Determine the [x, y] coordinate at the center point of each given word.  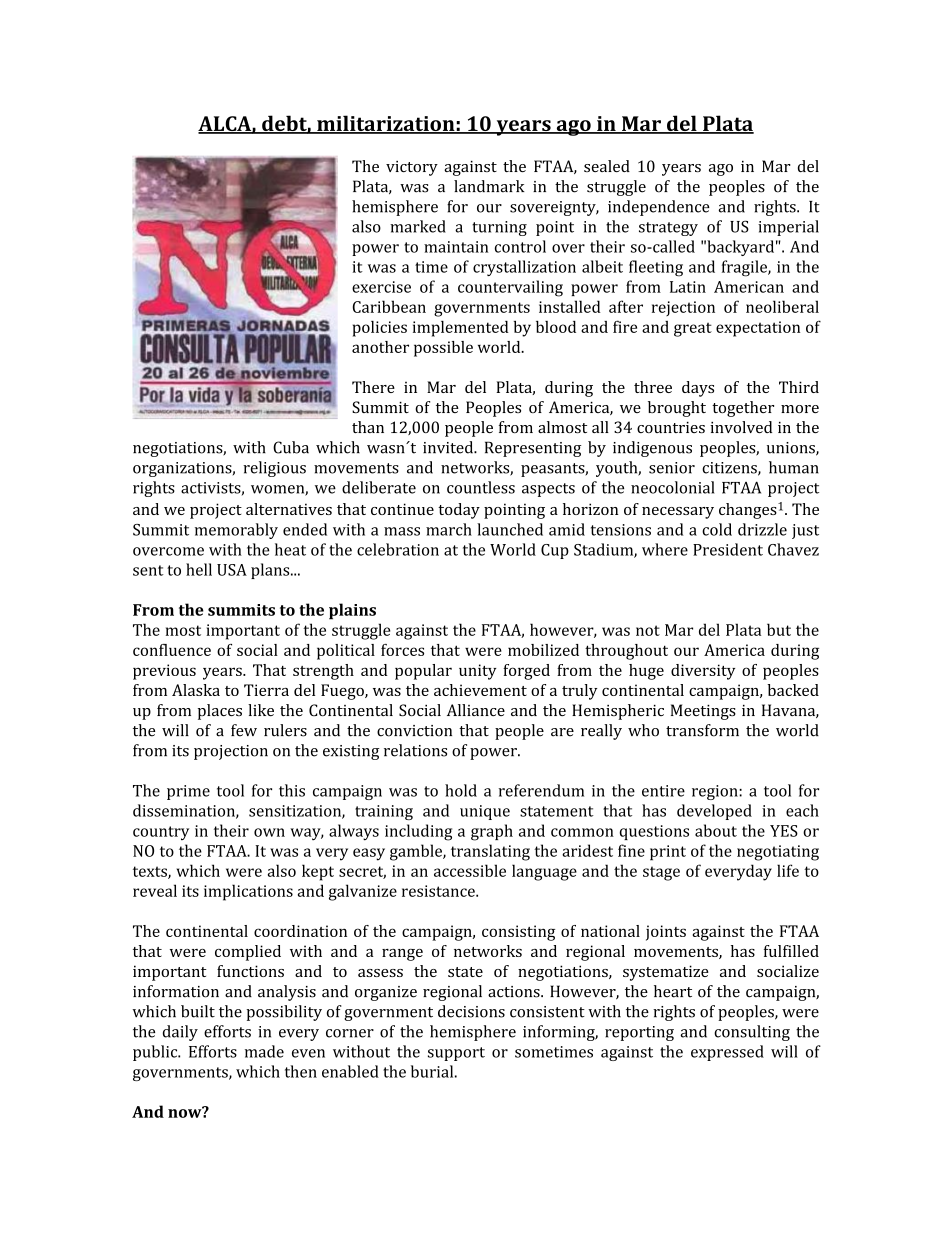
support [456, 1054]
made [264, 1051]
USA [232, 570]
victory [412, 168]
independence [659, 208]
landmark [489, 186]
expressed [727, 1053]
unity [478, 672]
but [779, 629]
